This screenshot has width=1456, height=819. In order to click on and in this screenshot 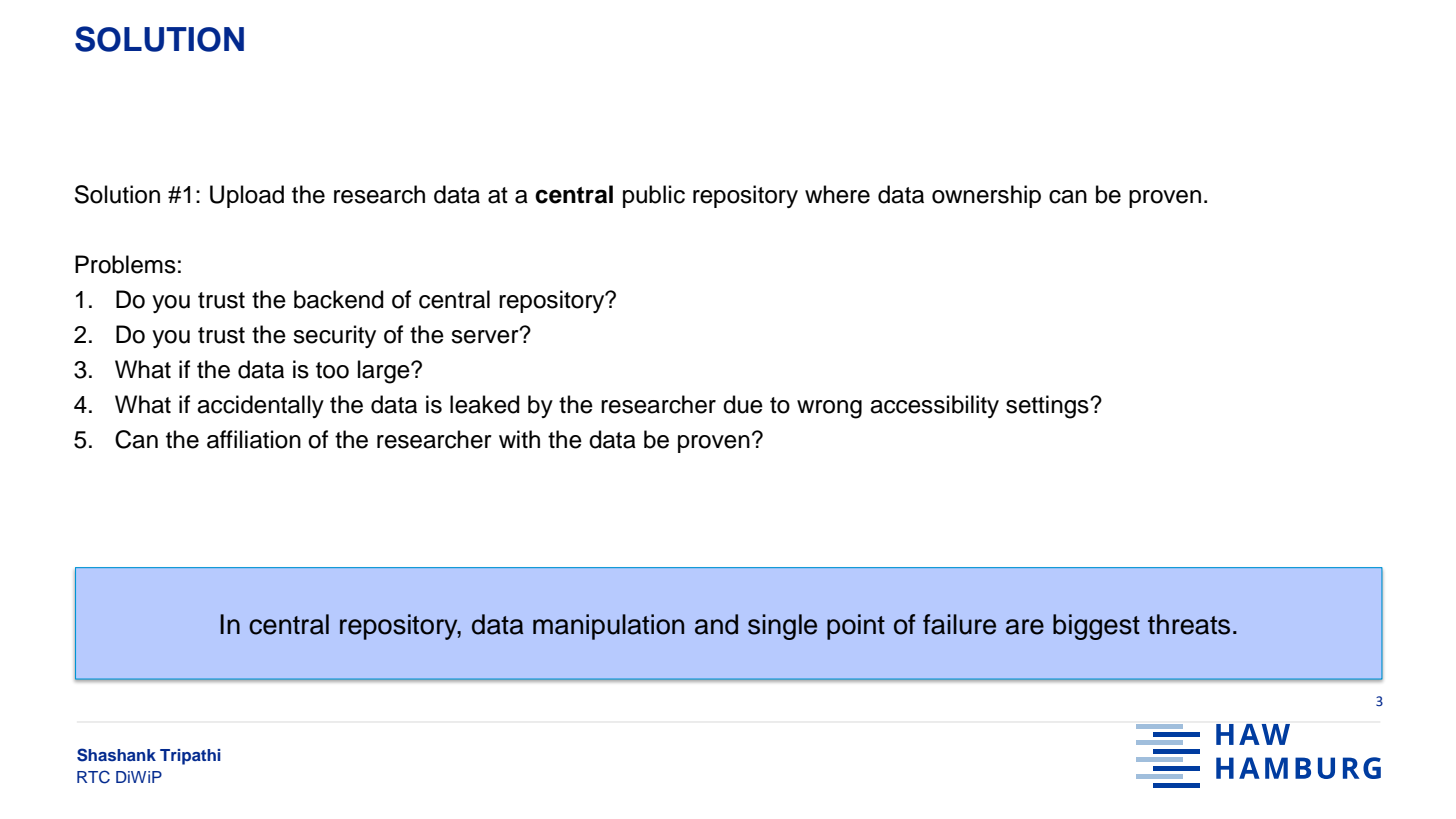, I will do `click(716, 624)`.
